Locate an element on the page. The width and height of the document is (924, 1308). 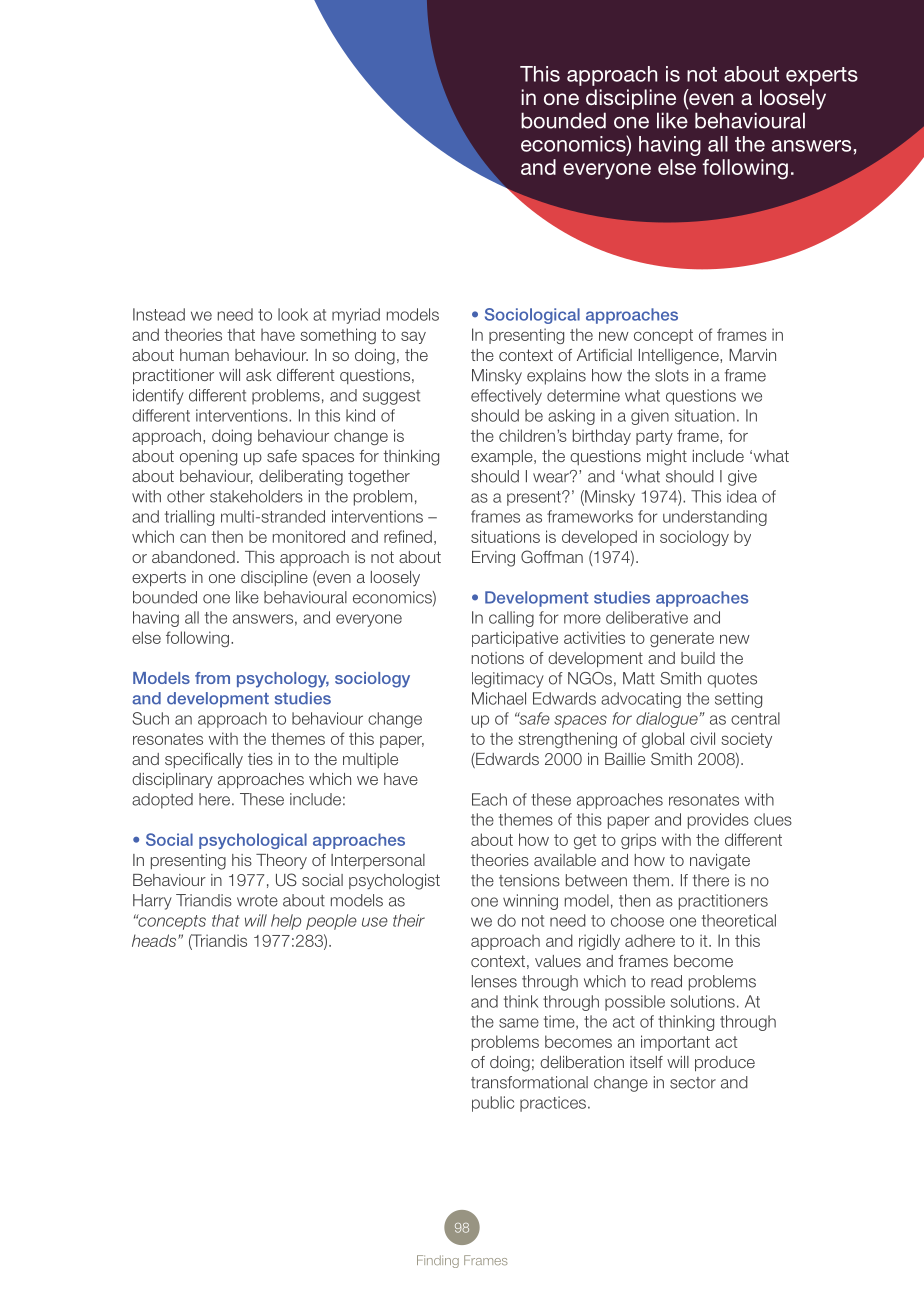
provides is located at coordinates (718, 821).
